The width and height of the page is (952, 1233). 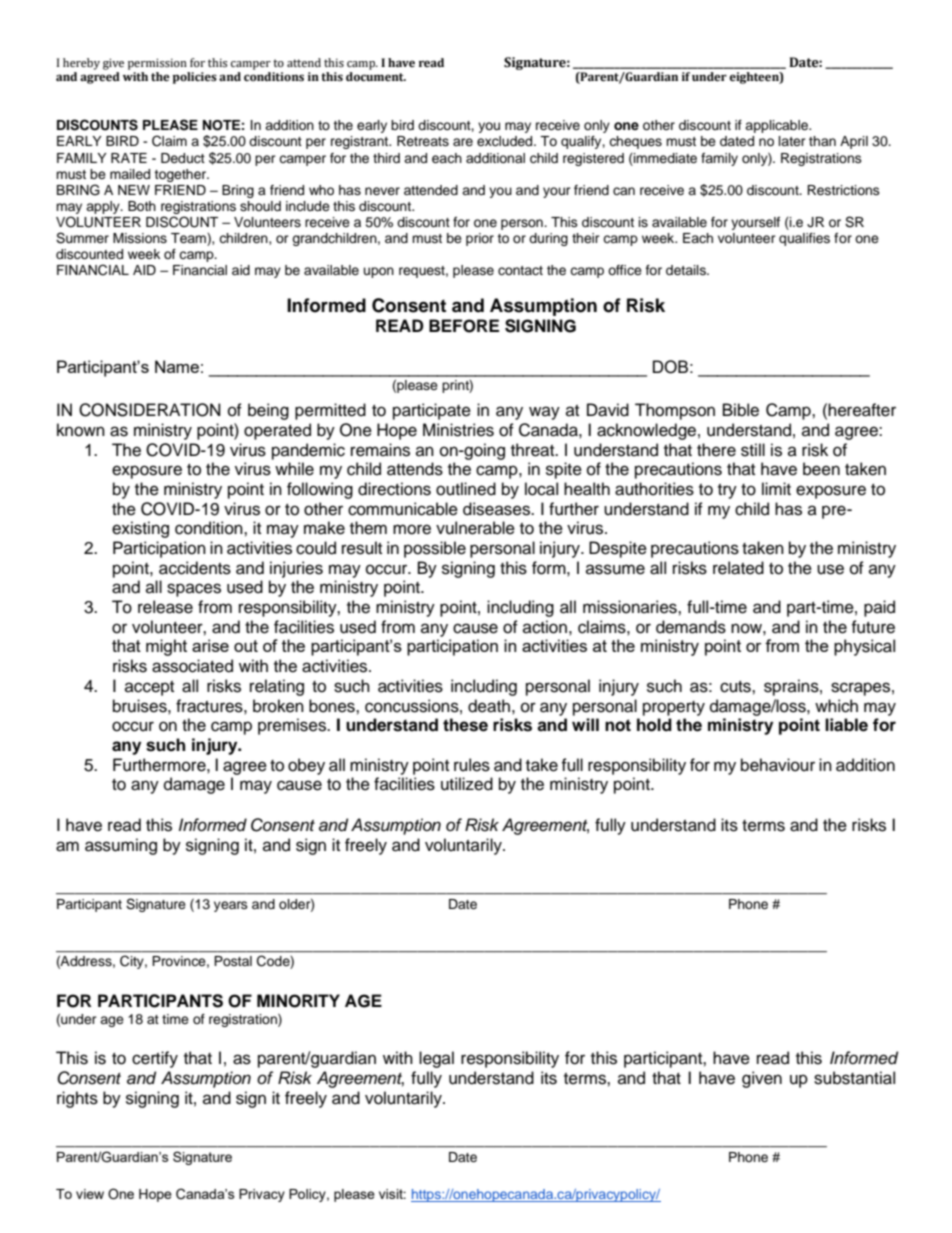 What do you see at coordinates (778, 126) in the page?
I see `applicable` at bounding box center [778, 126].
